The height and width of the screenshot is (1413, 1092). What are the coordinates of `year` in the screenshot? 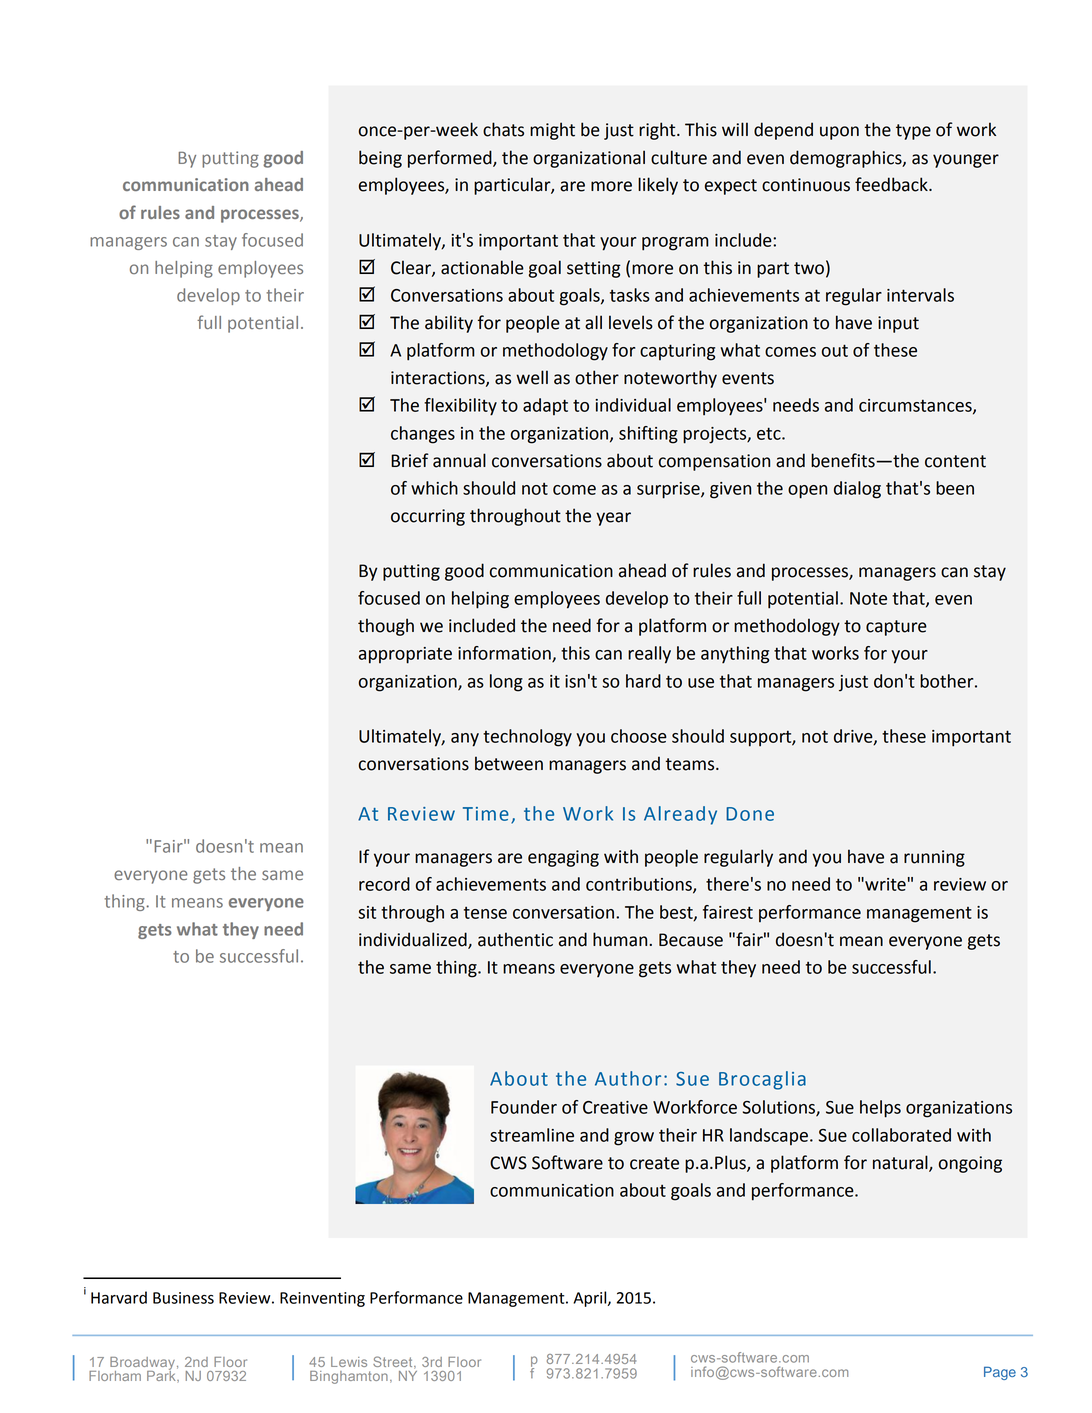 It's located at (613, 519).
